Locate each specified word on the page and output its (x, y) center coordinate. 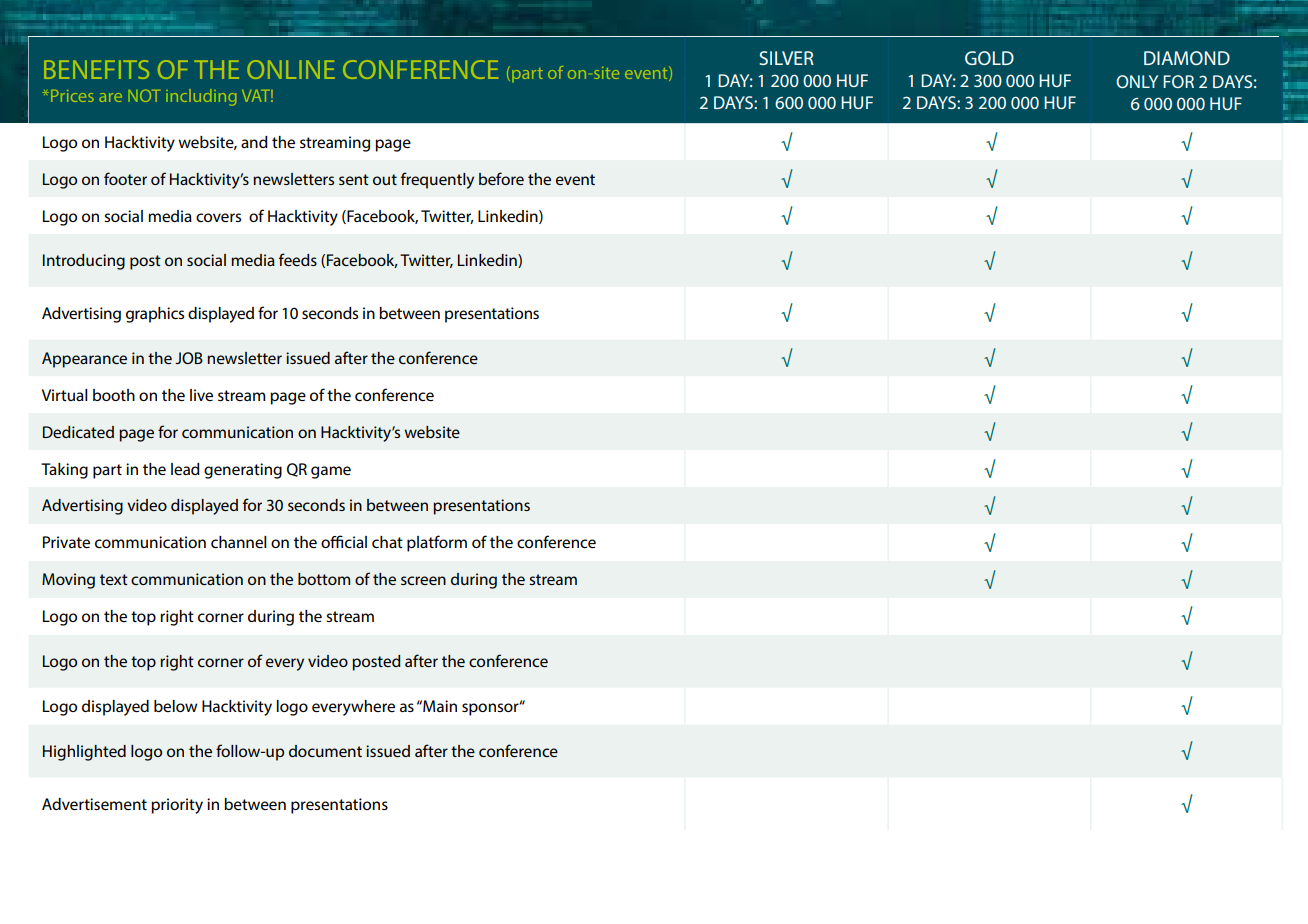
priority (177, 806)
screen (423, 580)
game (331, 472)
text (114, 579)
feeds (298, 259)
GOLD (989, 58)
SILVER (786, 58)
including (201, 97)
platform (437, 543)
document (325, 751)
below (176, 706)
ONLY (1137, 81)
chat (387, 542)
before (501, 178)
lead (185, 469)
